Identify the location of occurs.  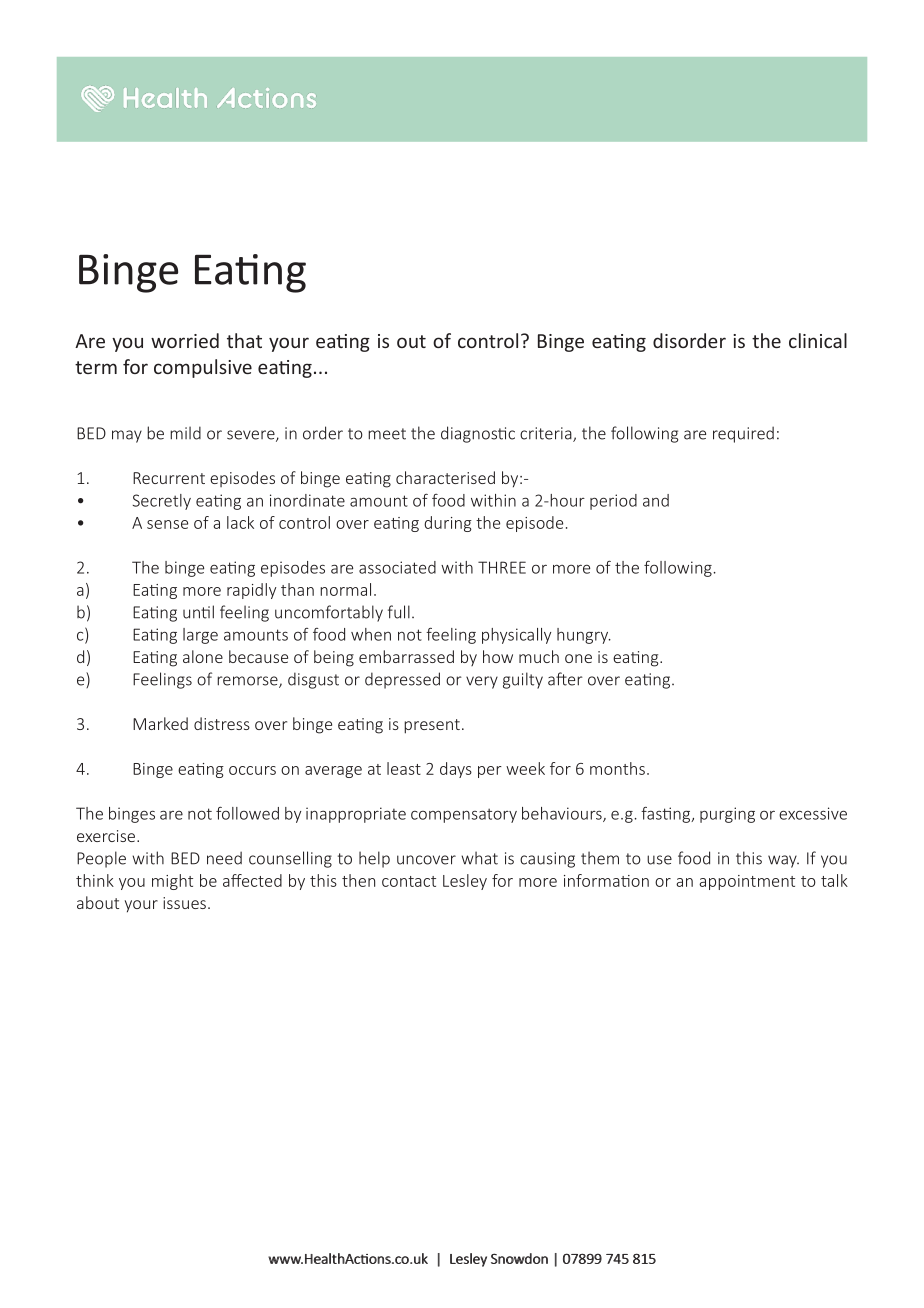
(252, 770).
